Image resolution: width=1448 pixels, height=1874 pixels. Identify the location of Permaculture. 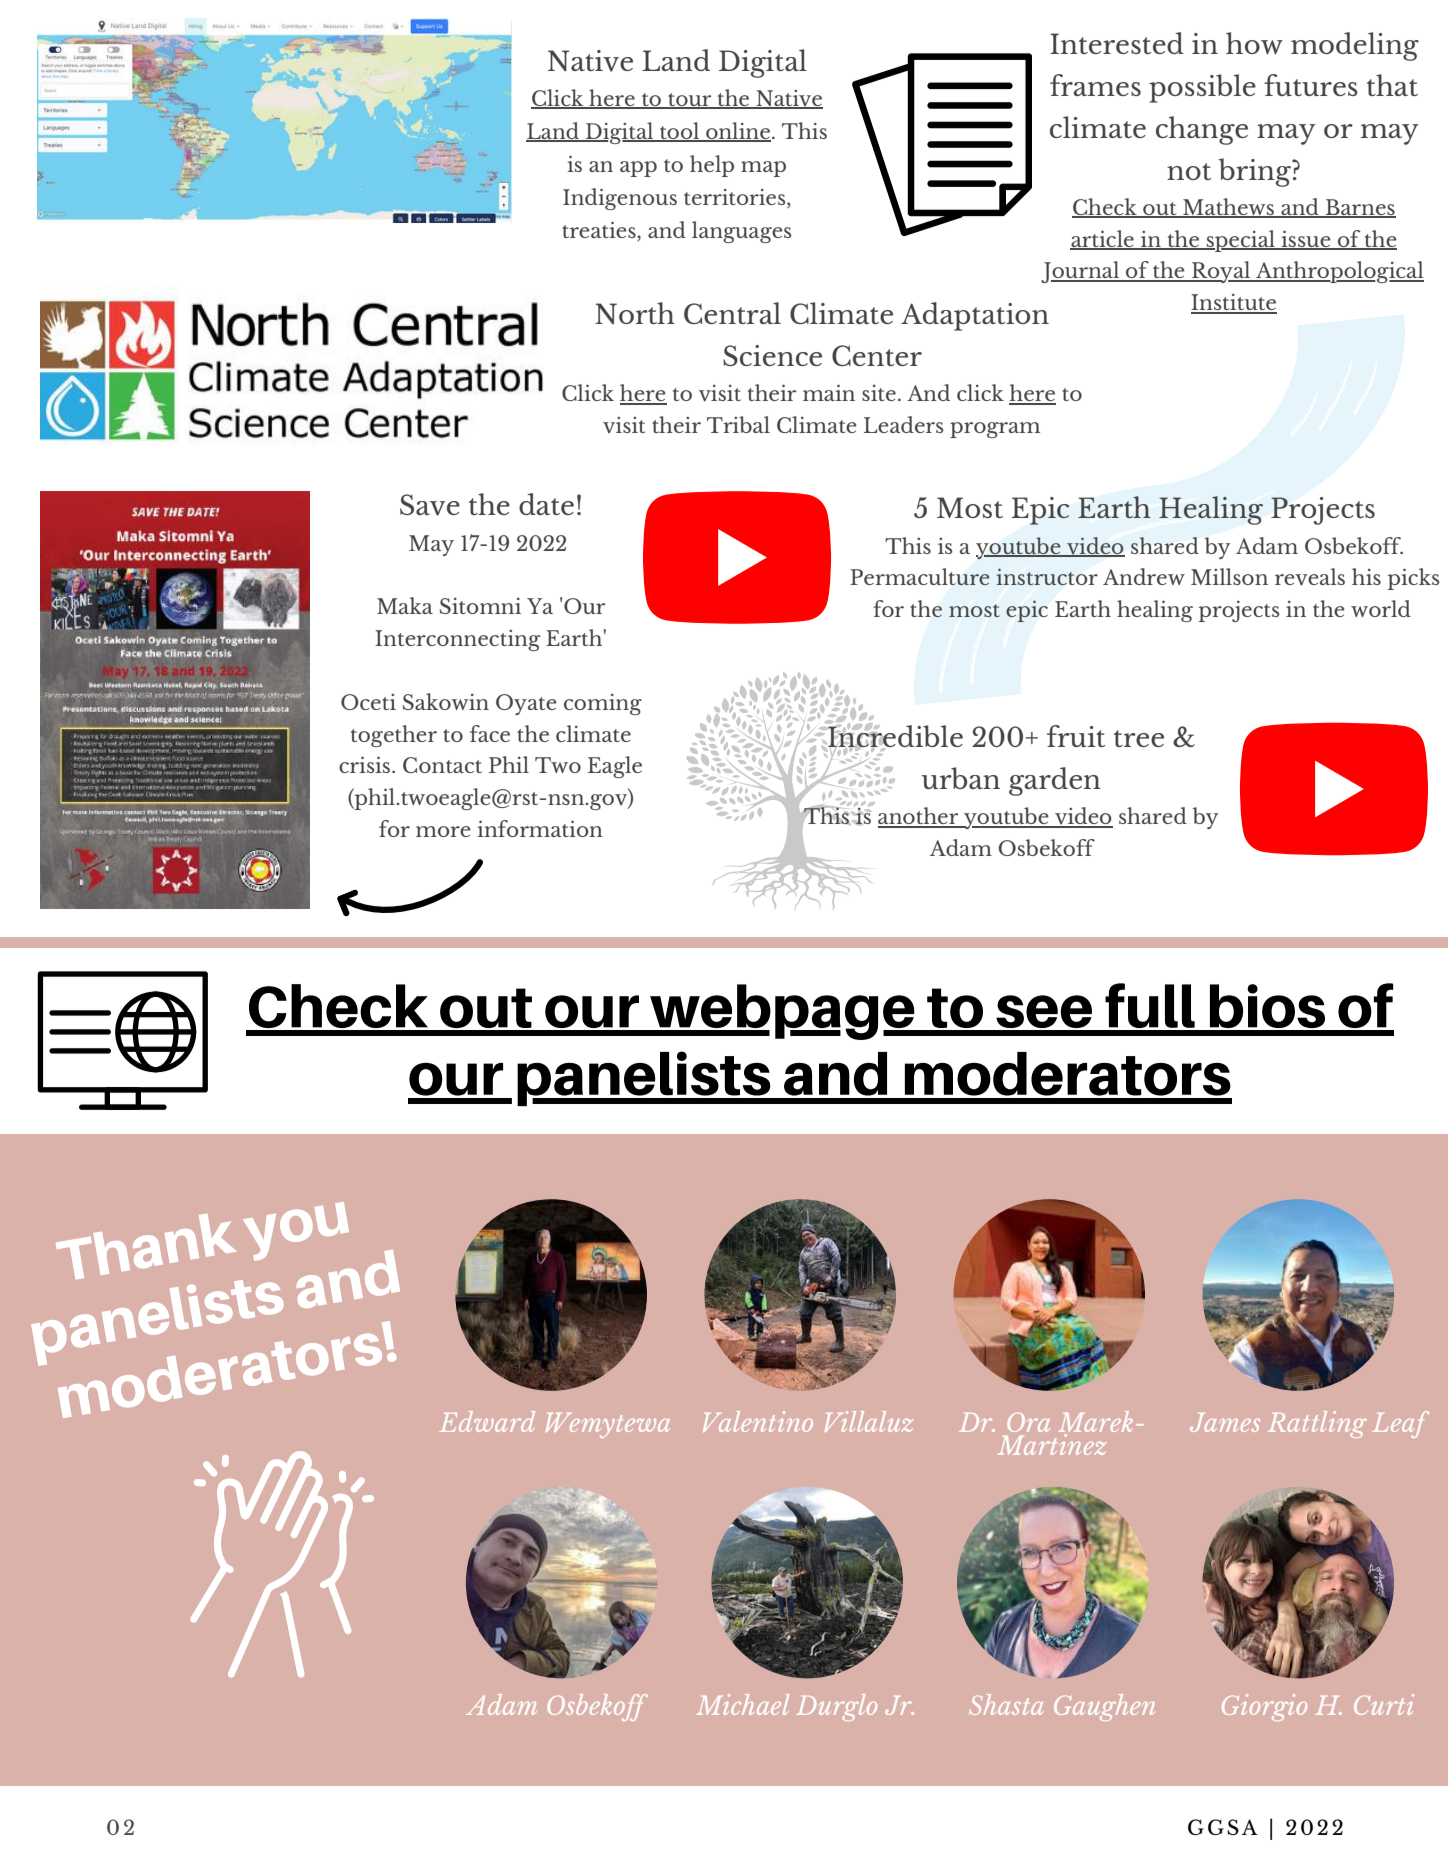
(920, 576).
